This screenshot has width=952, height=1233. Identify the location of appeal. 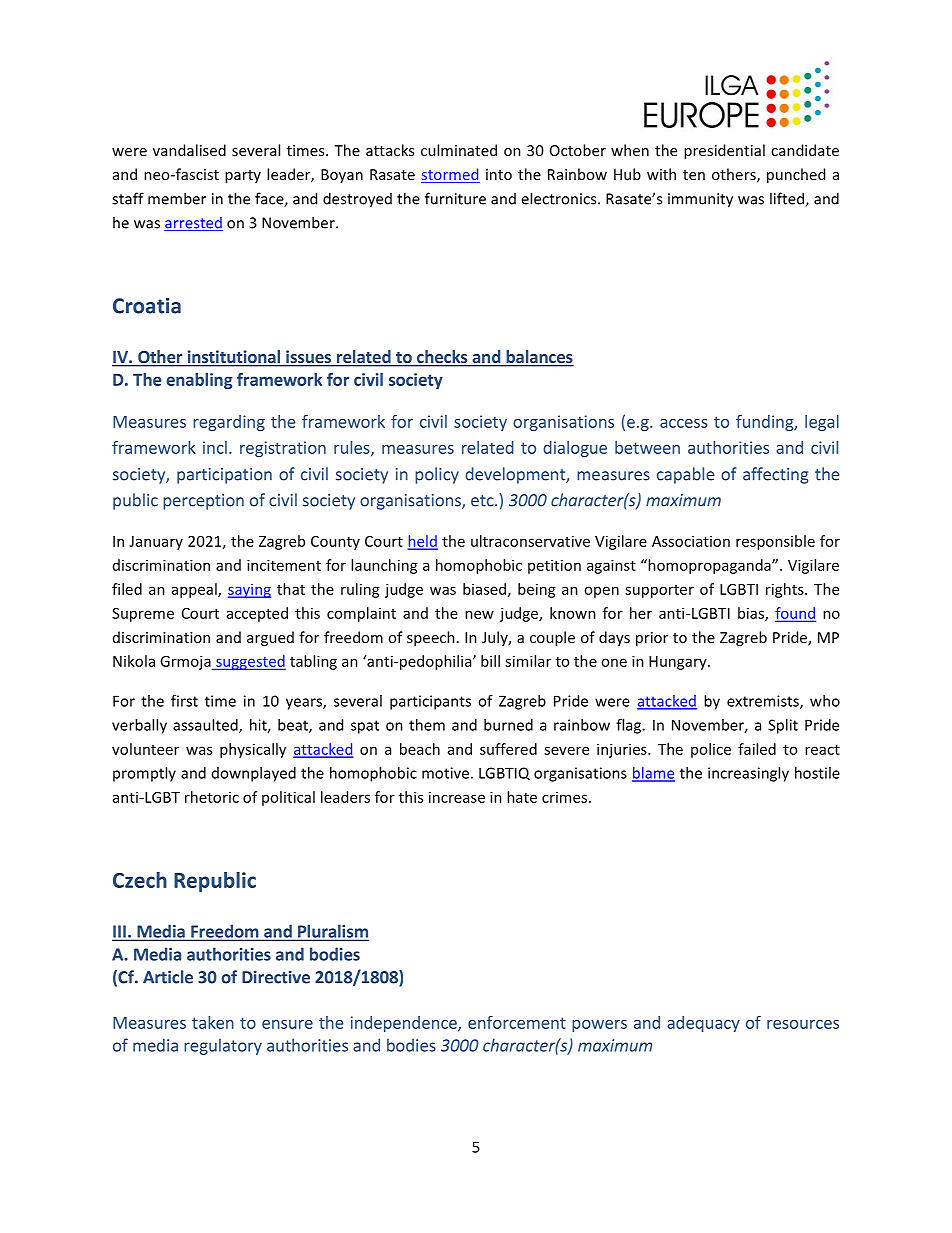
(195, 590).
